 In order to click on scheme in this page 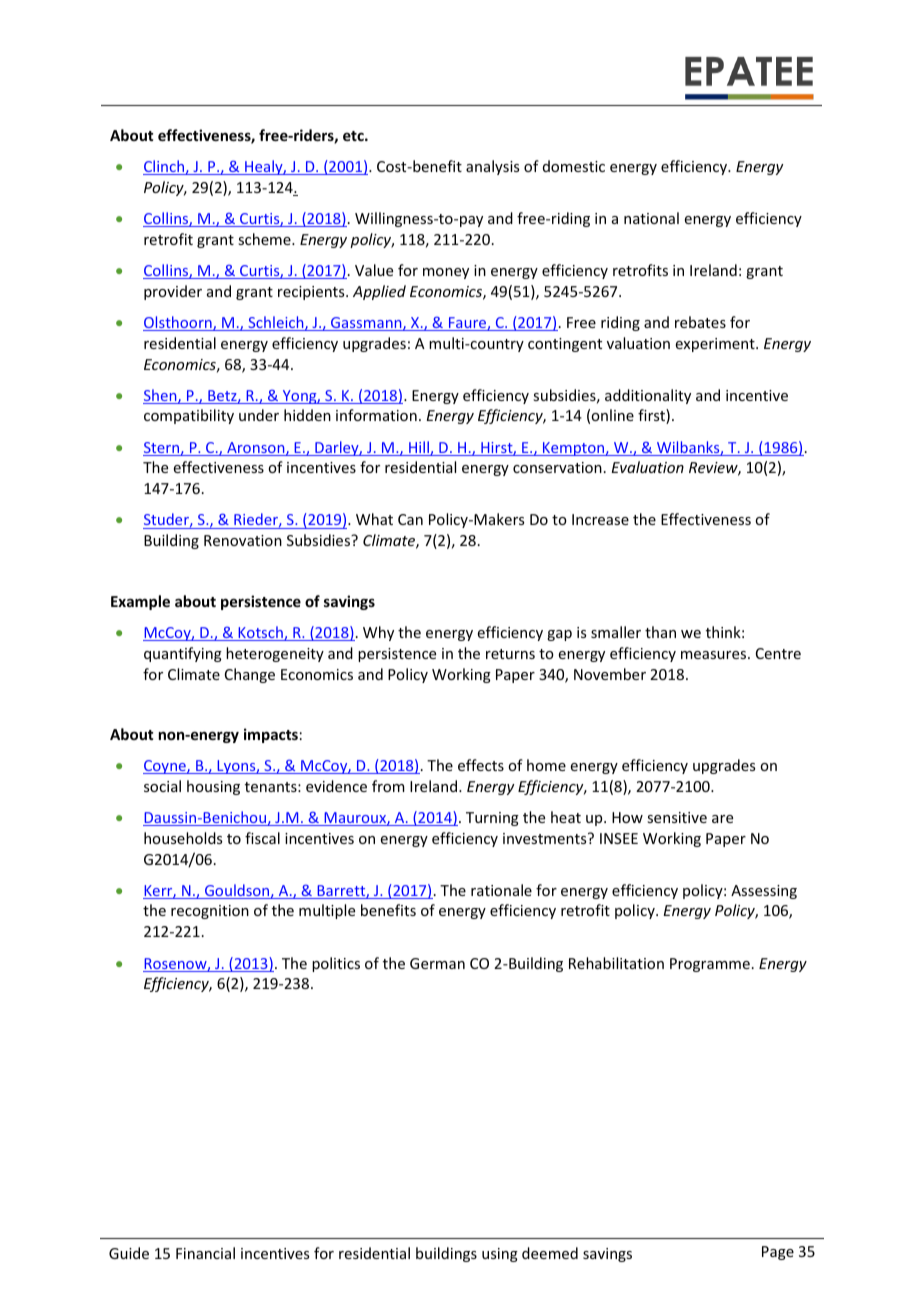, I will do `click(265, 239)`.
